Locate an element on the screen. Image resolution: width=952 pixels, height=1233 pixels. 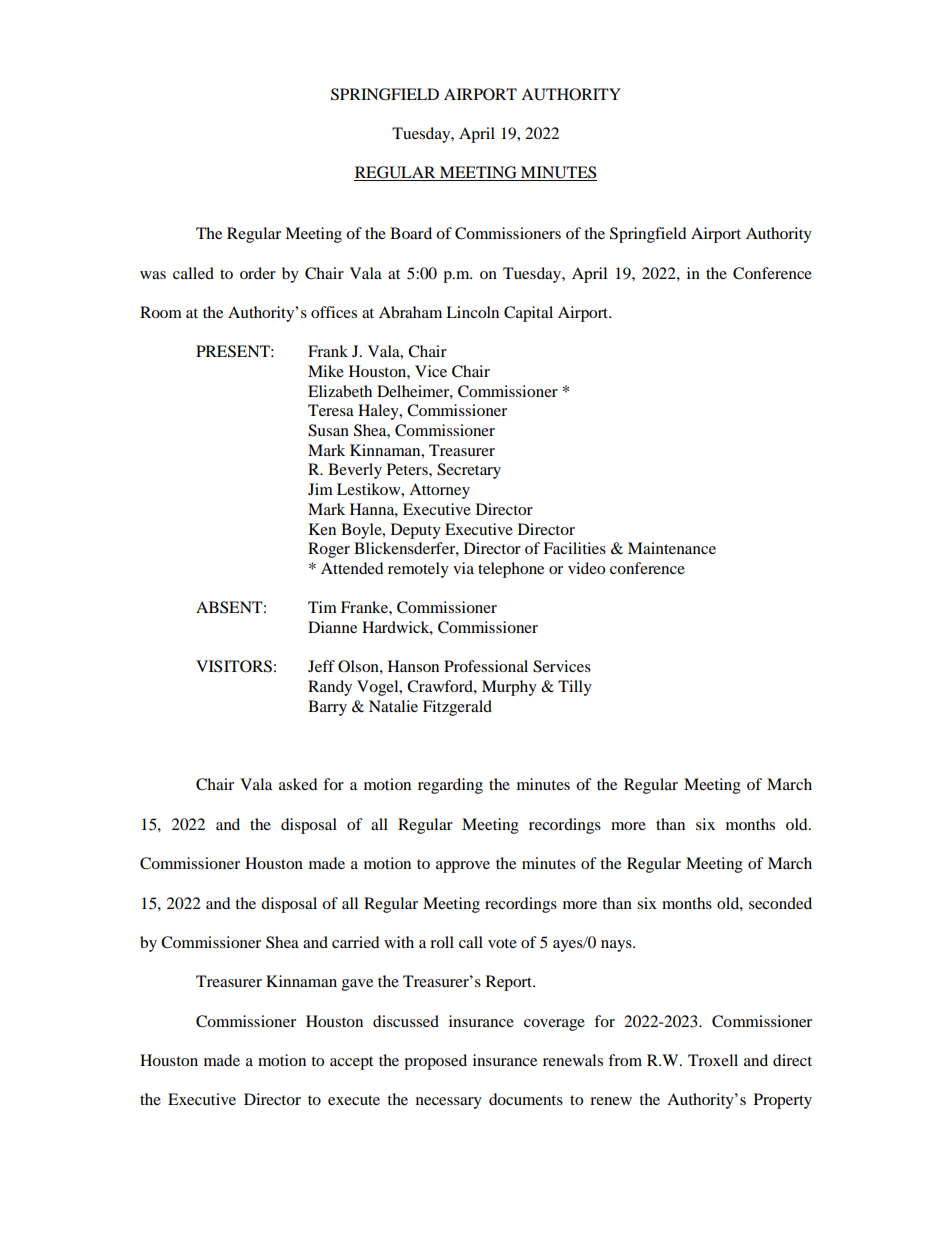
Property is located at coordinates (783, 1101).
